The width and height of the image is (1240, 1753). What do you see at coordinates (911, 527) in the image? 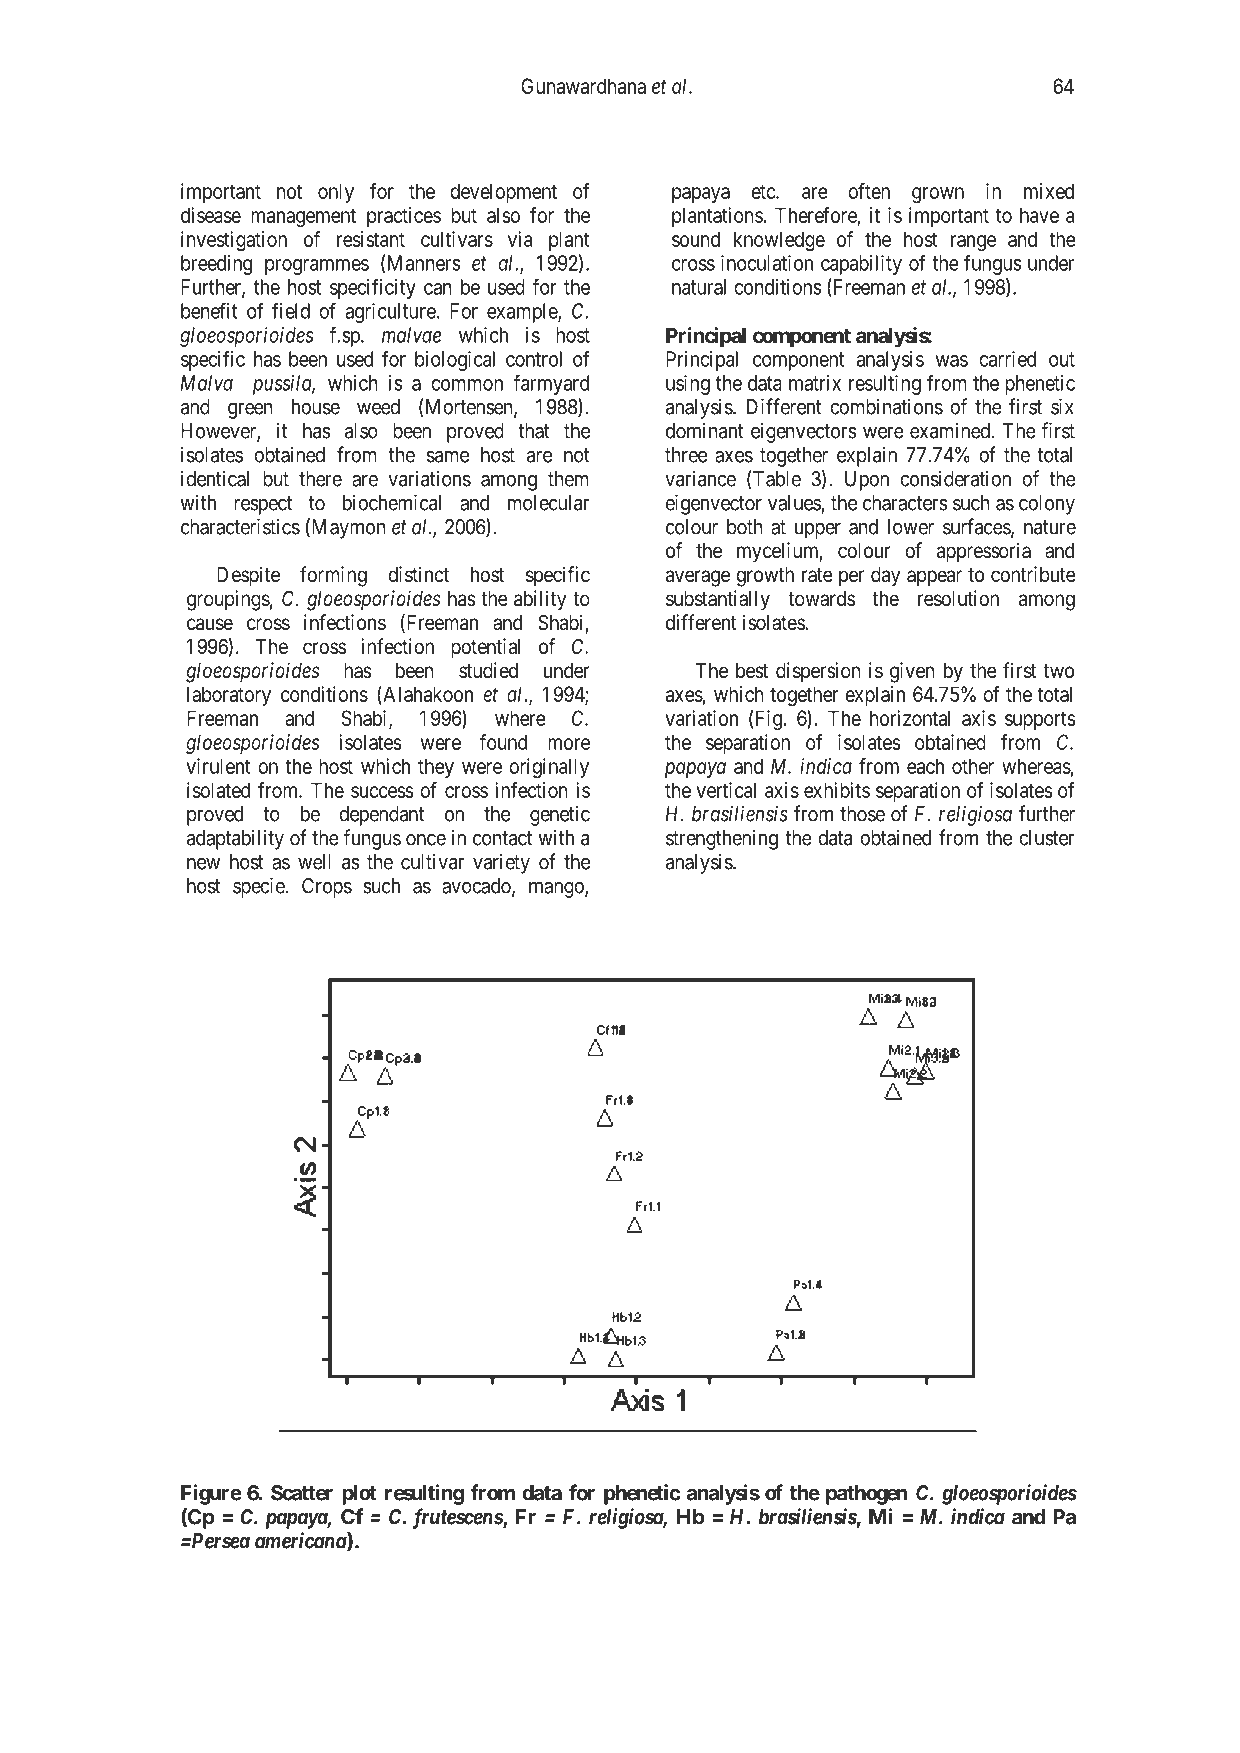
I see `lower` at bounding box center [911, 527].
